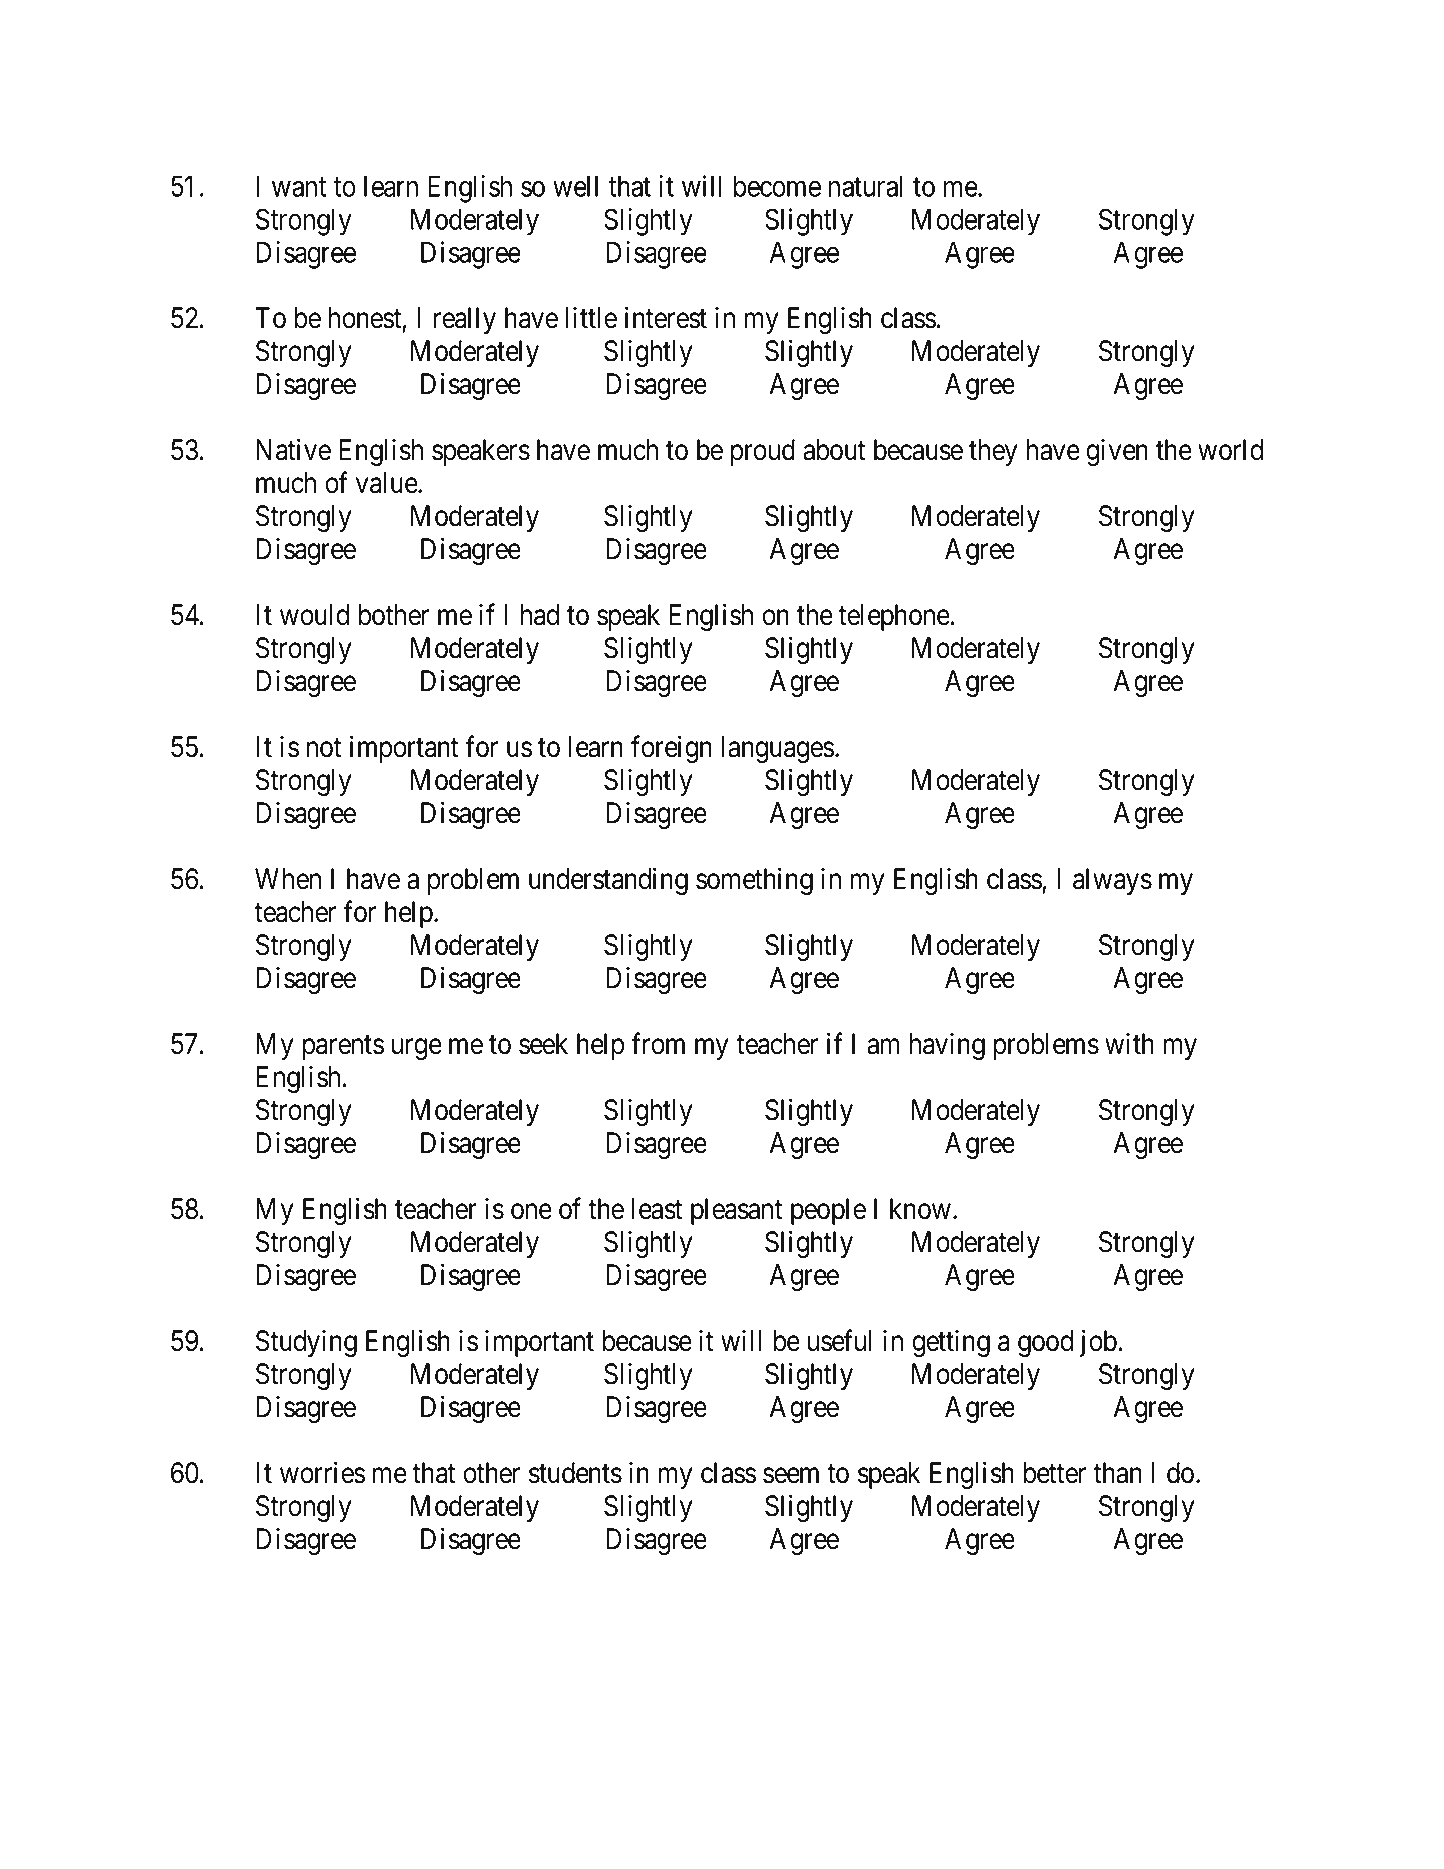 Image resolution: width=1444 pixels, height=1869 pixels. Describe the element at coordinates (314, 615) in the document. I see `would` at that location.
